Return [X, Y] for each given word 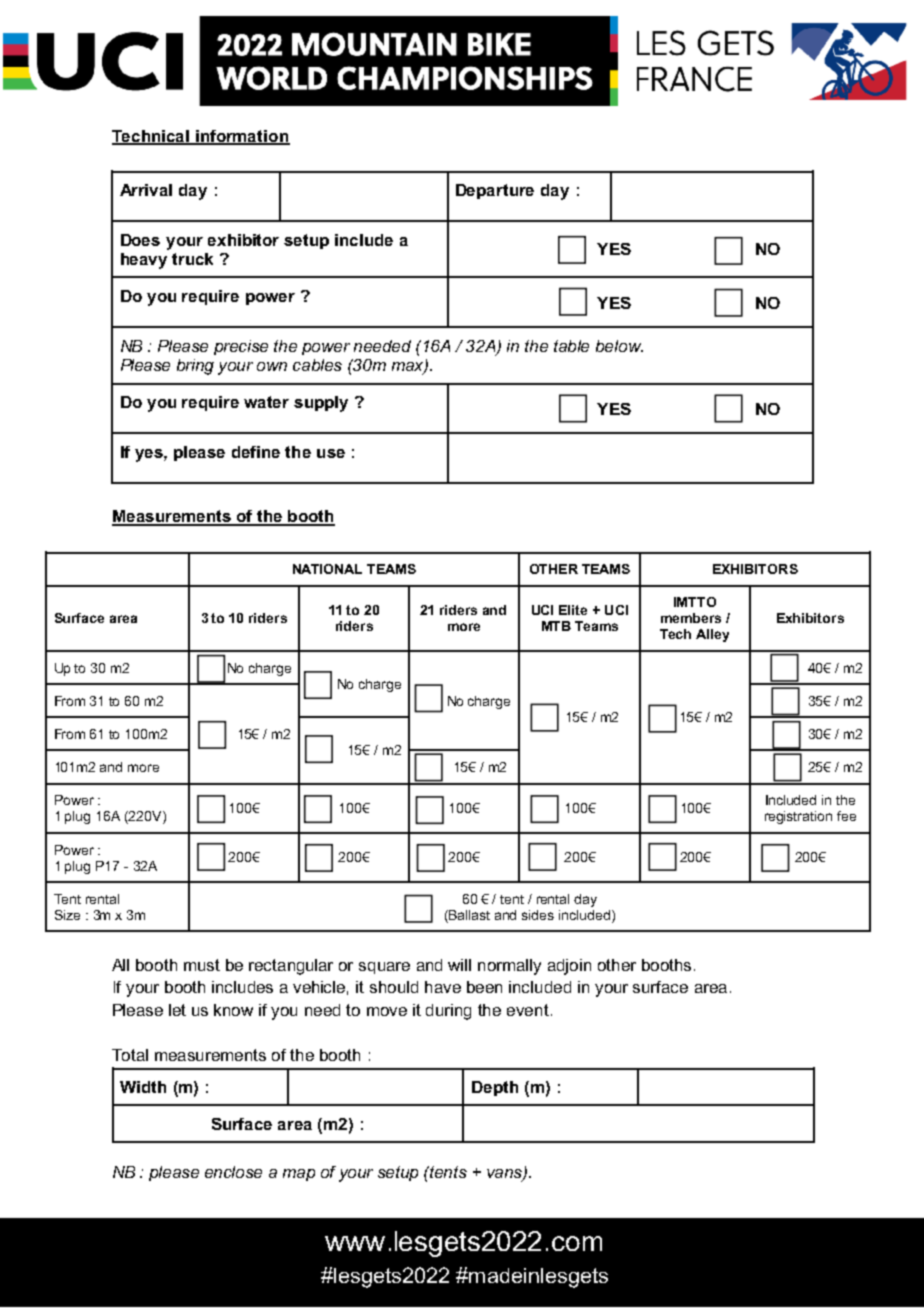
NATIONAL [327, 569]
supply [321, 404]
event [528, 1010]
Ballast [469, 915]
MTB [556, 626]
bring [195, 367]
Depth [495, 1088]
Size [67, 915]
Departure [495, 191]
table [571, 346]
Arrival [146, 190]
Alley [712, 635]
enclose [233, 1172]
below [619, 346]
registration [798, 817]
